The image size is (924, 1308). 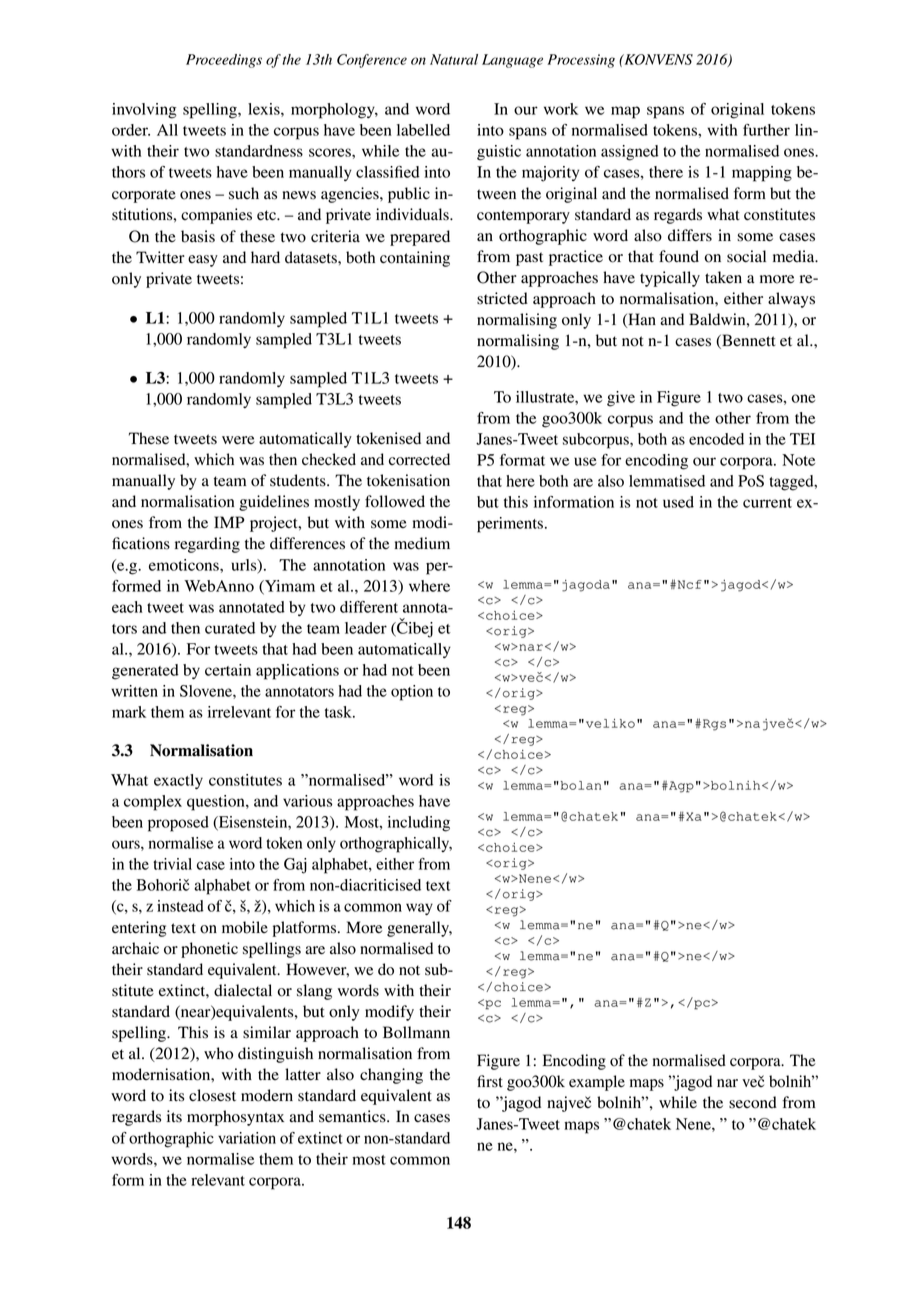 I want to click on curated, so click(x=230, y=628).
